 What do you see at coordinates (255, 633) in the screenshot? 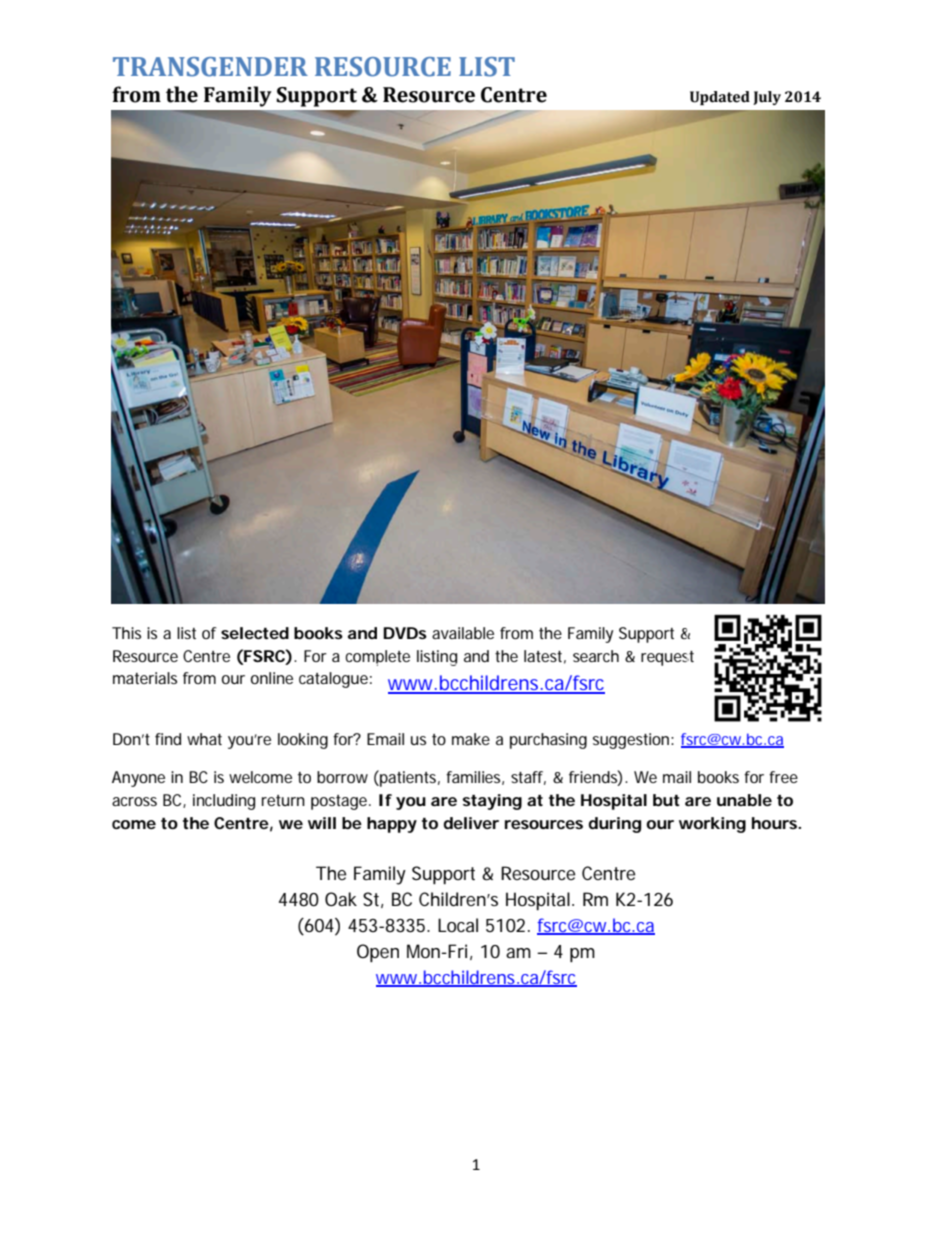
I see `selected` at bounding box center [255, 633].
